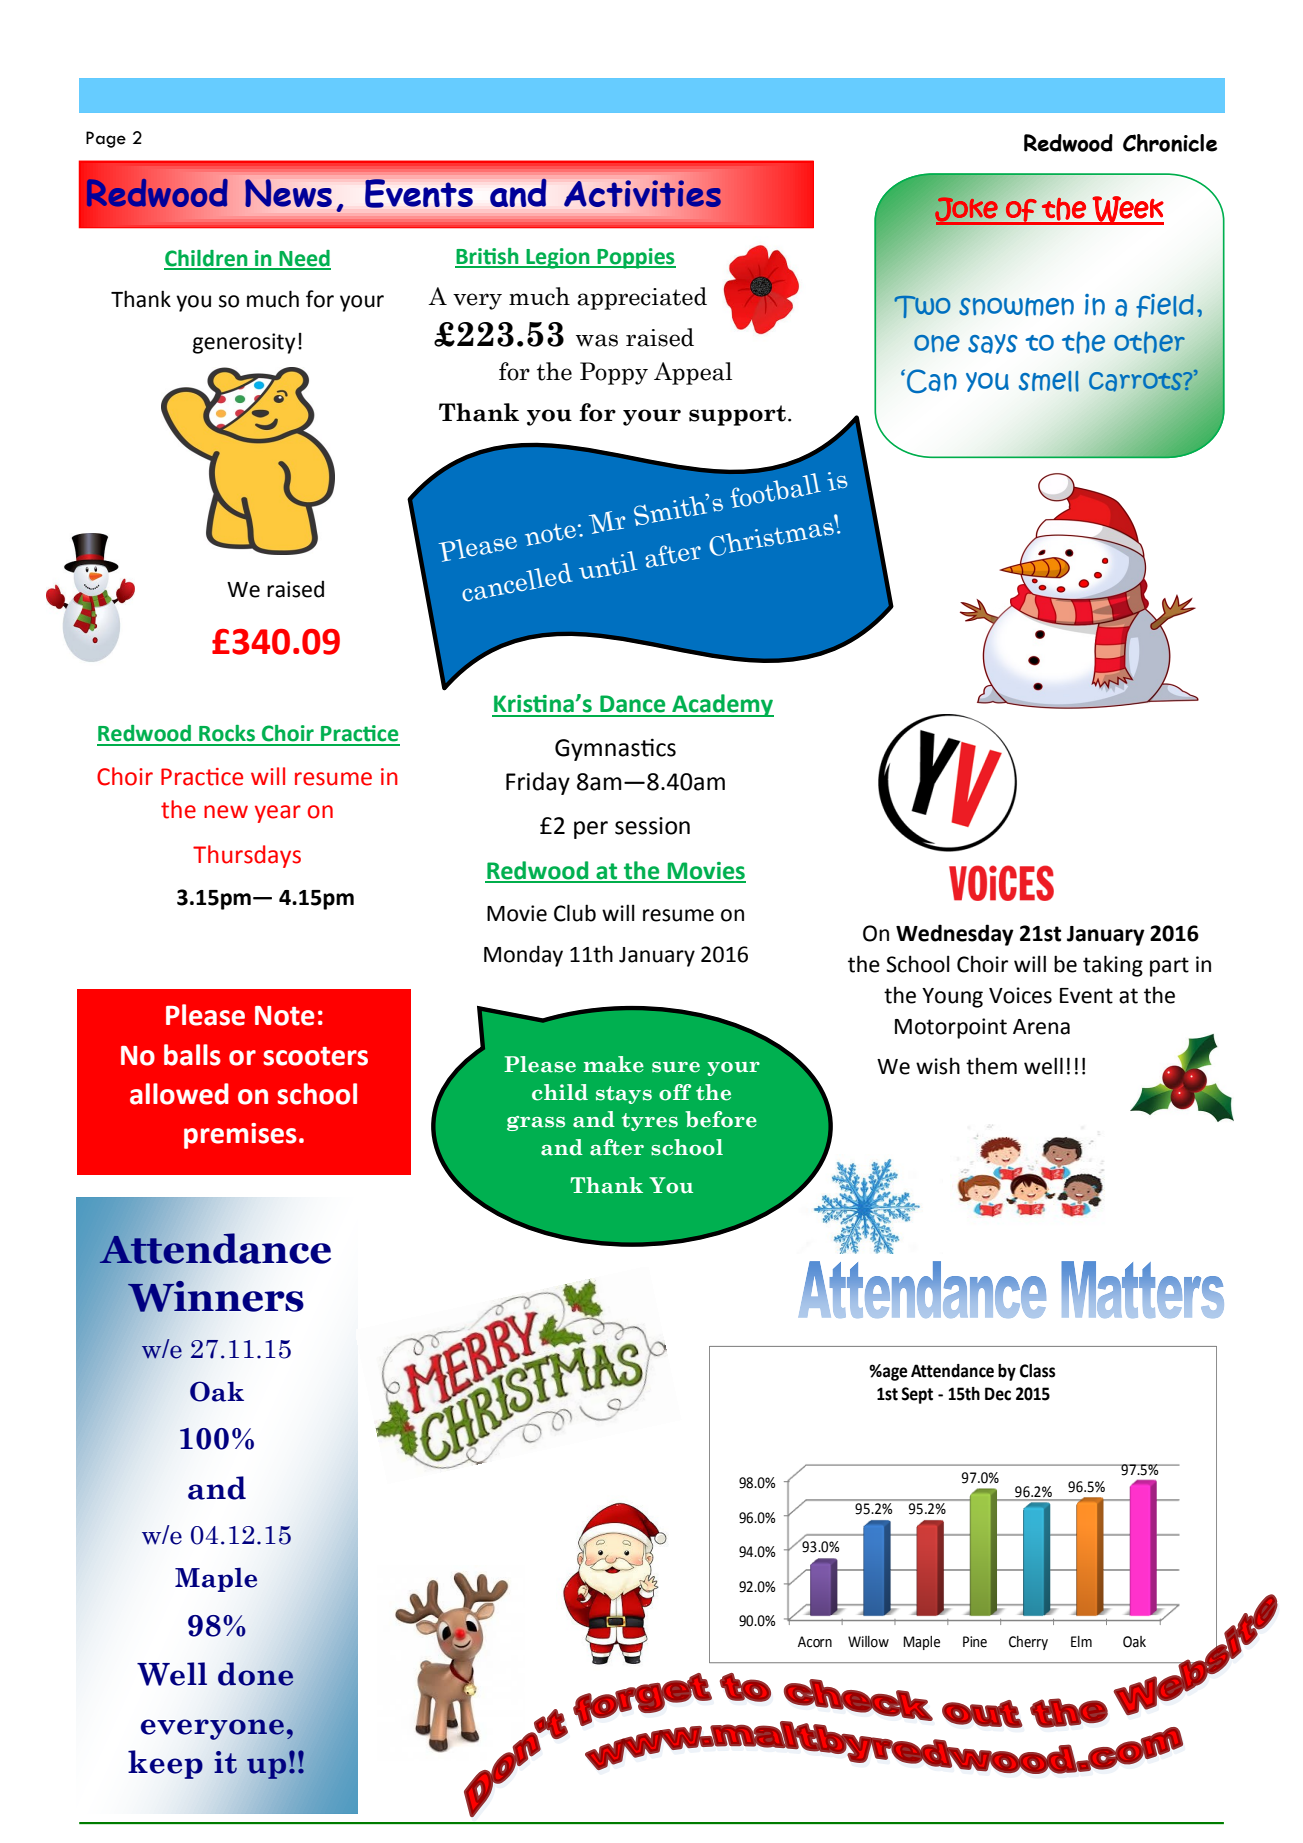 The image size is (1303, 1843). Describe the element at coordinates (255, 1674) in the screenshot. I see `done` at that location.
